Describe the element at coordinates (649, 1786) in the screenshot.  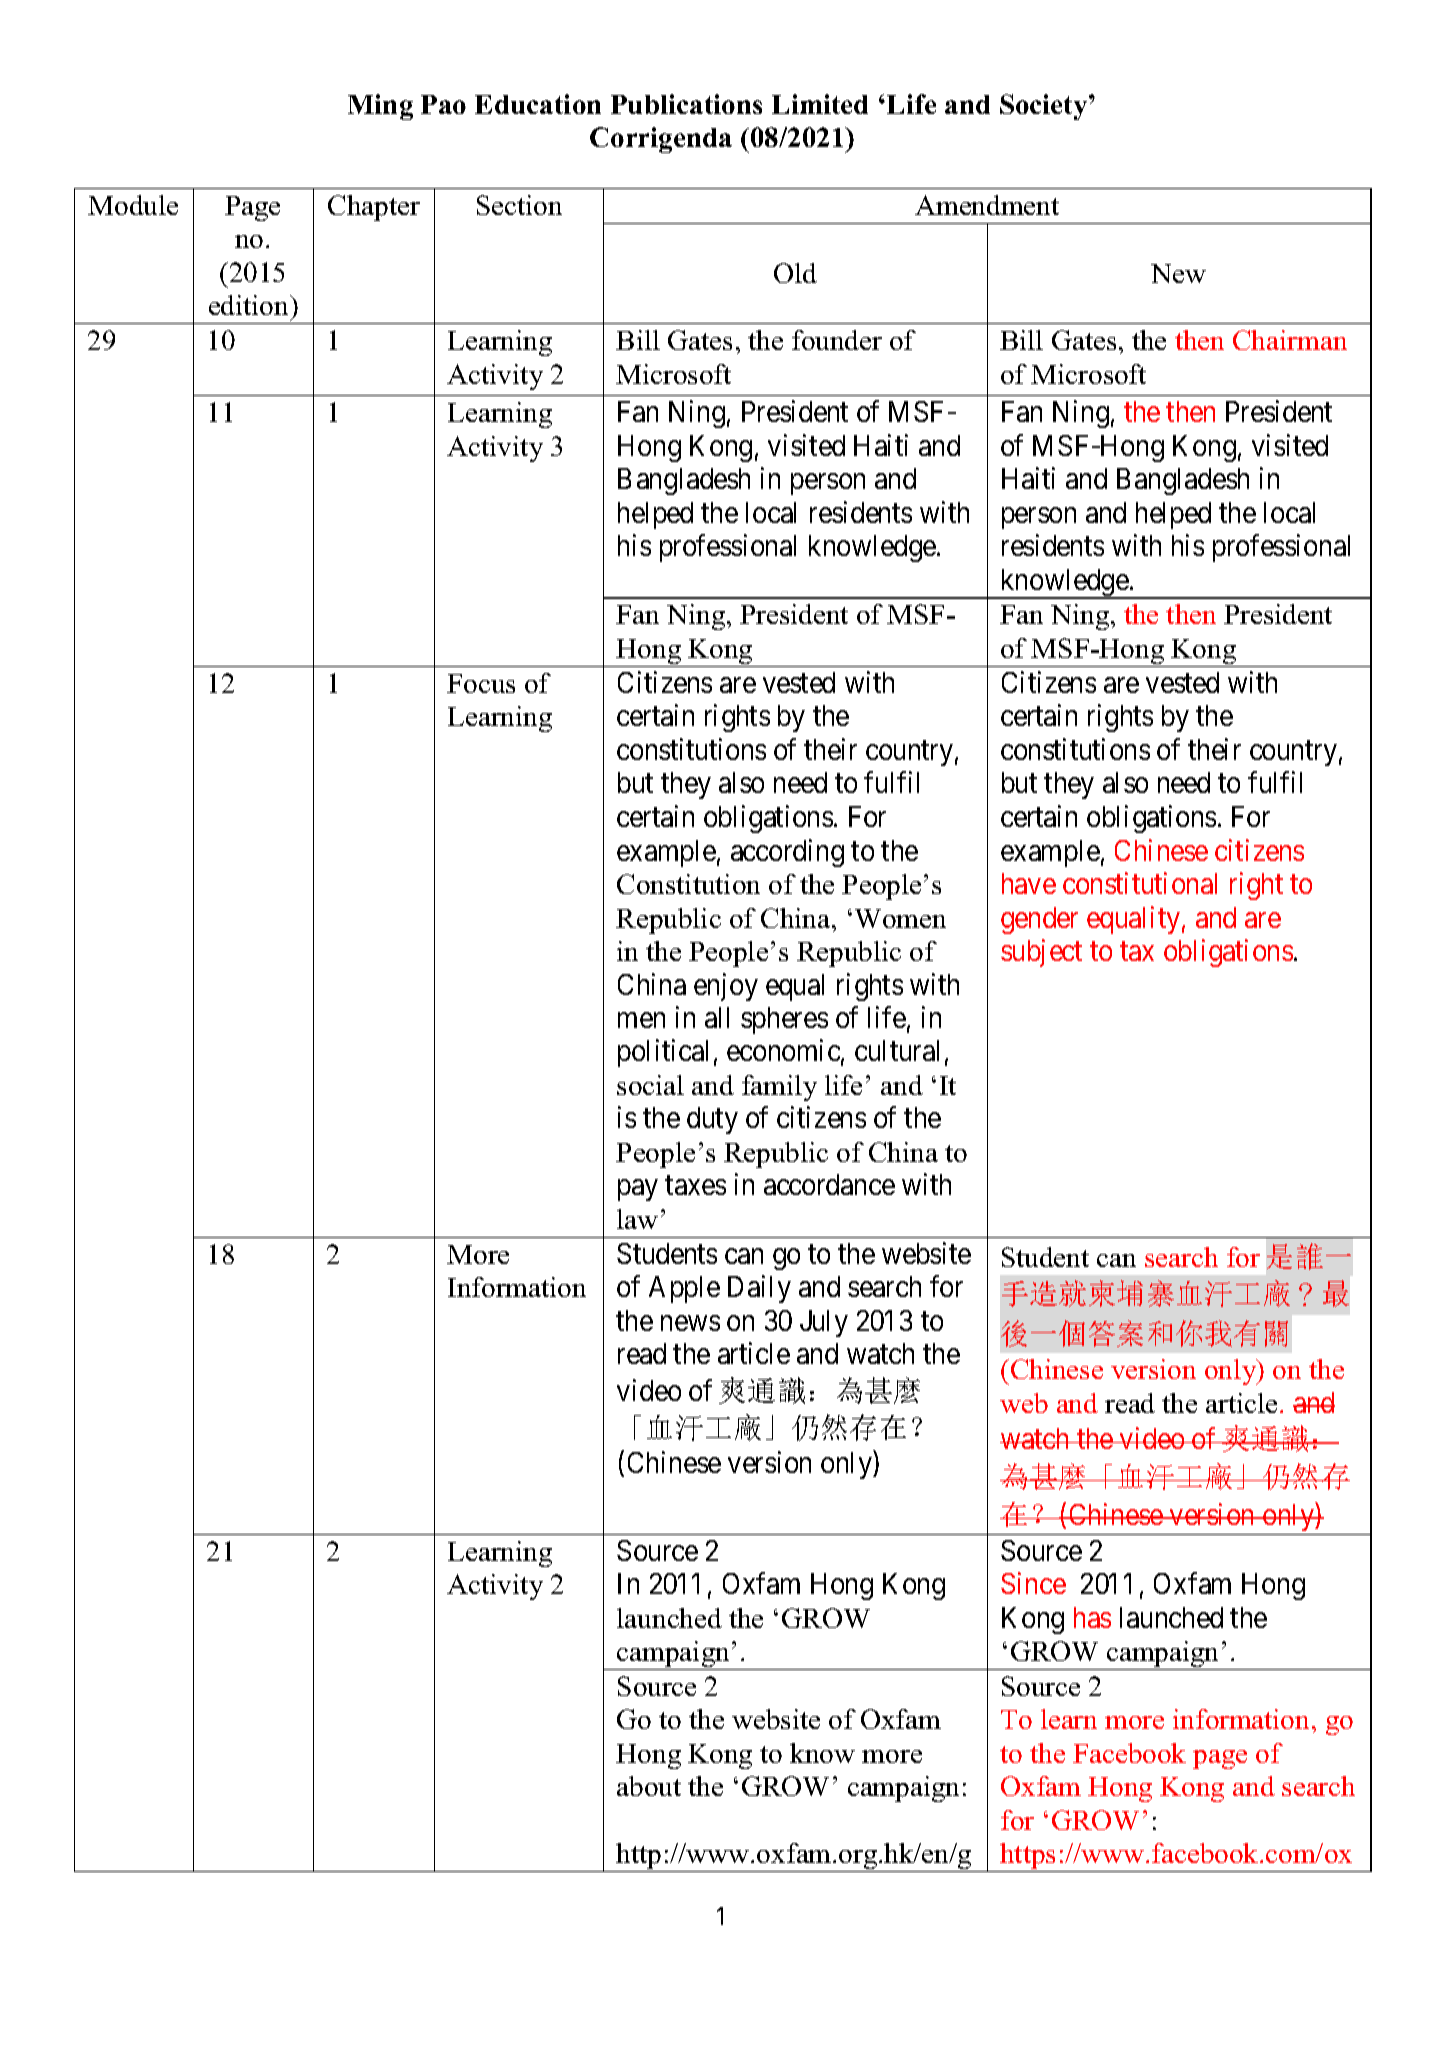
I see `about` at that location.
